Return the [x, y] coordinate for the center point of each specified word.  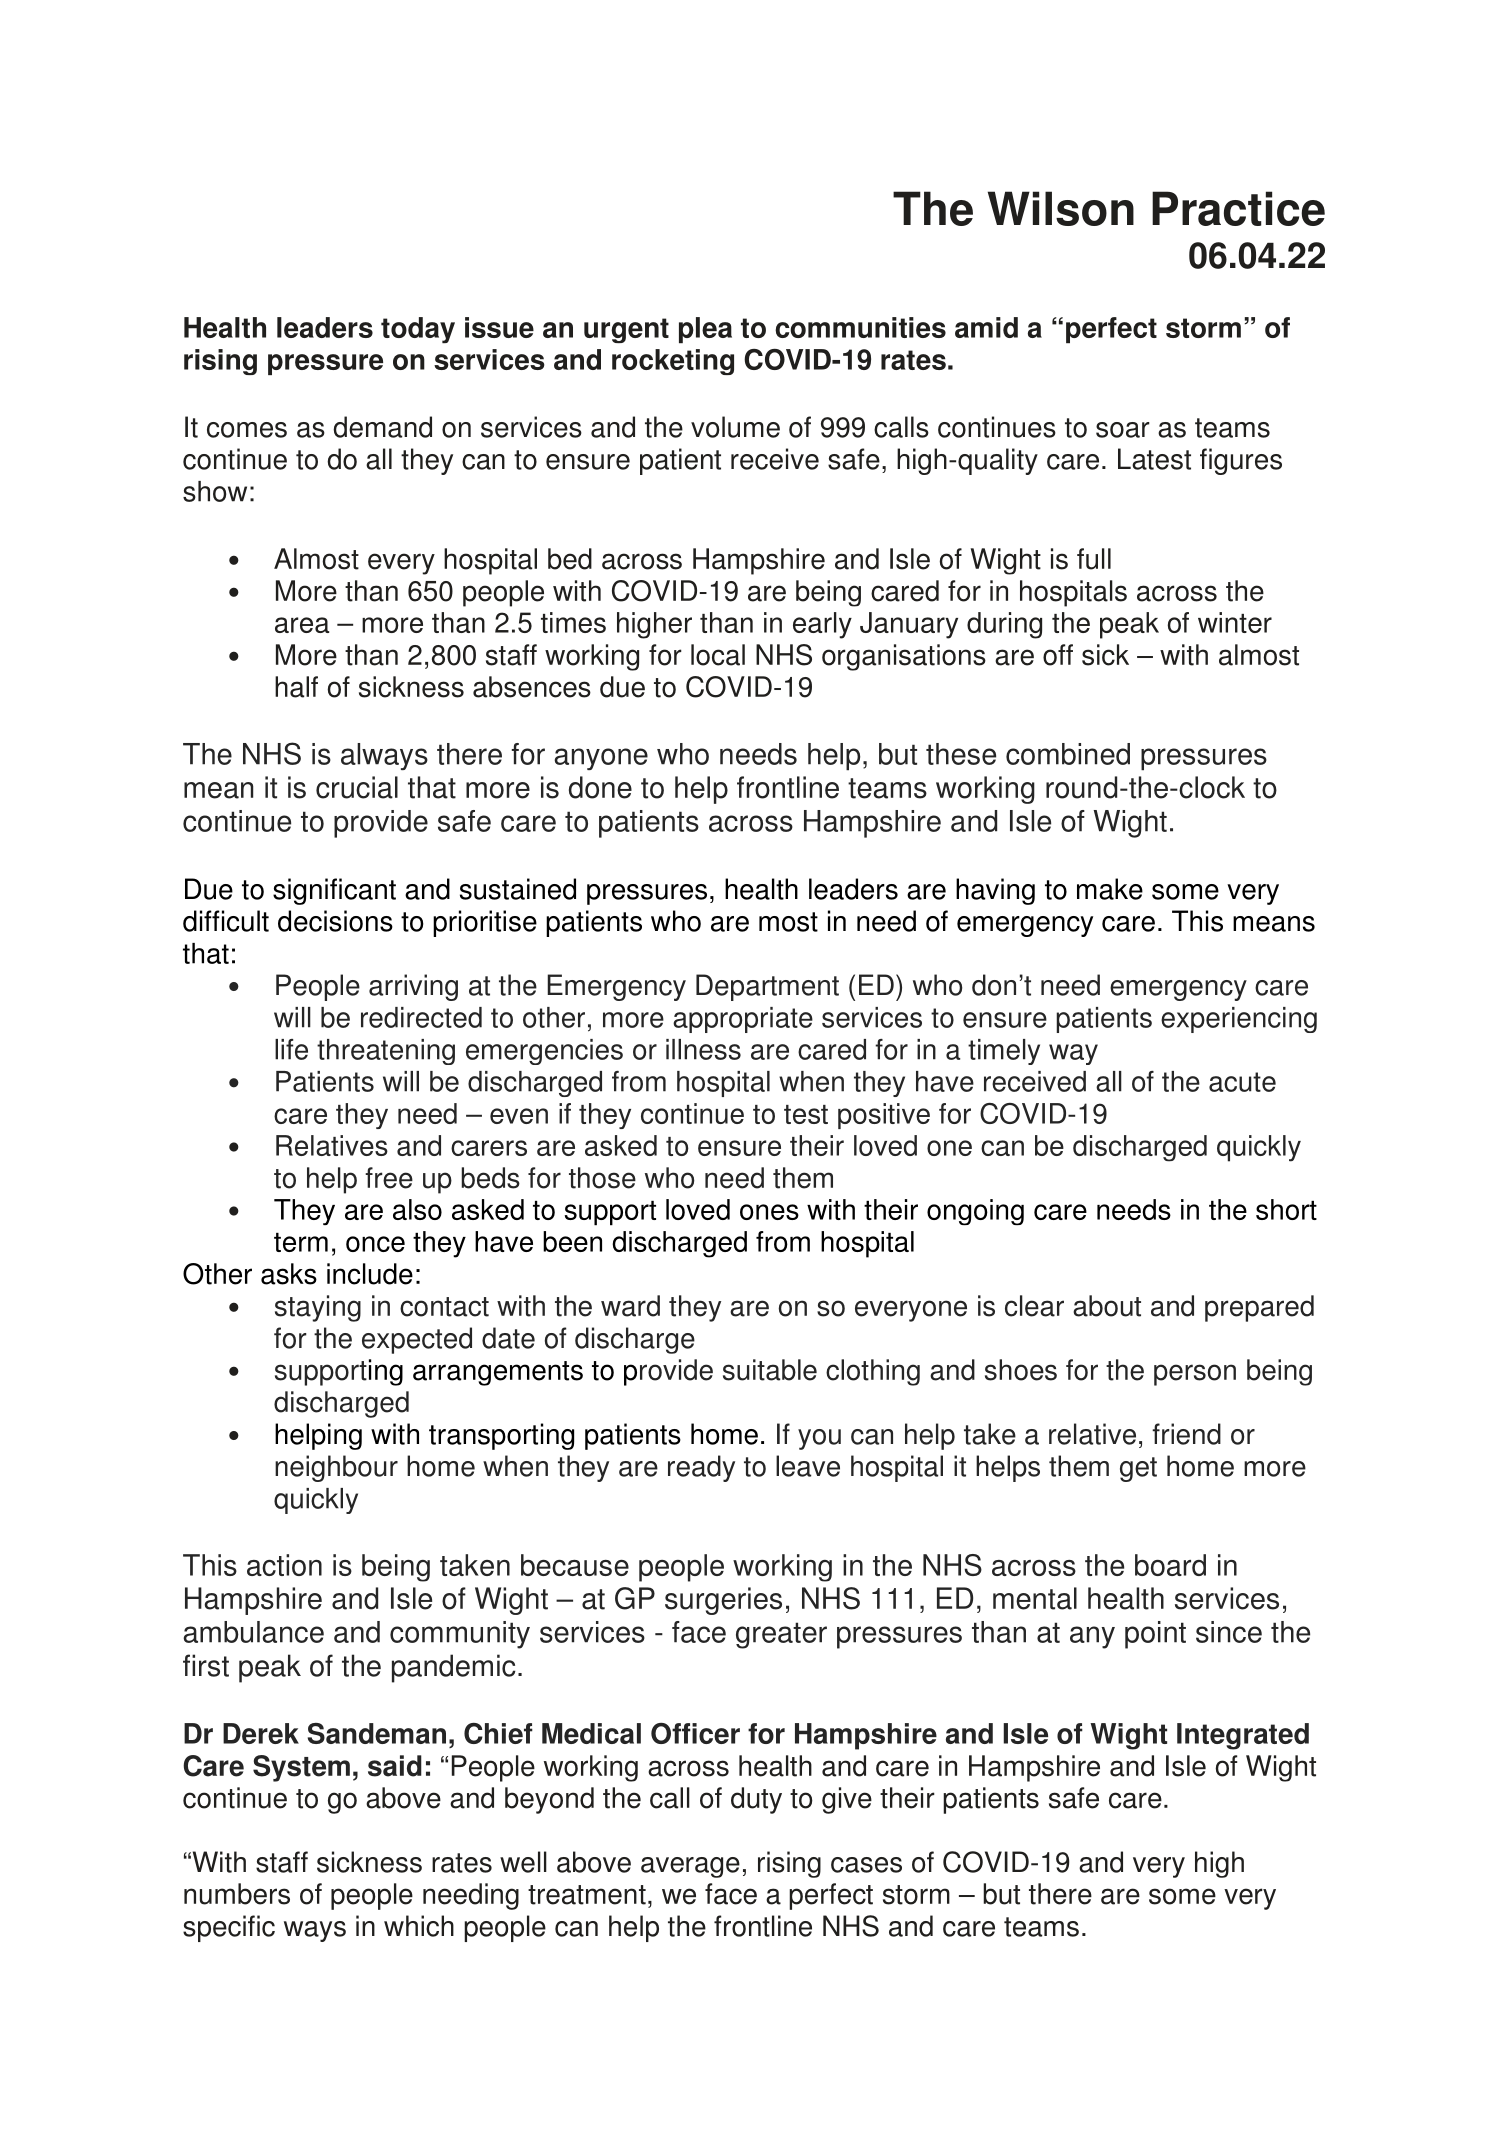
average [690, 1867]
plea [705, 330]
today [418, 330]
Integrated [1243, 1736]
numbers [237, 1894]
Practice [1238, 208]
